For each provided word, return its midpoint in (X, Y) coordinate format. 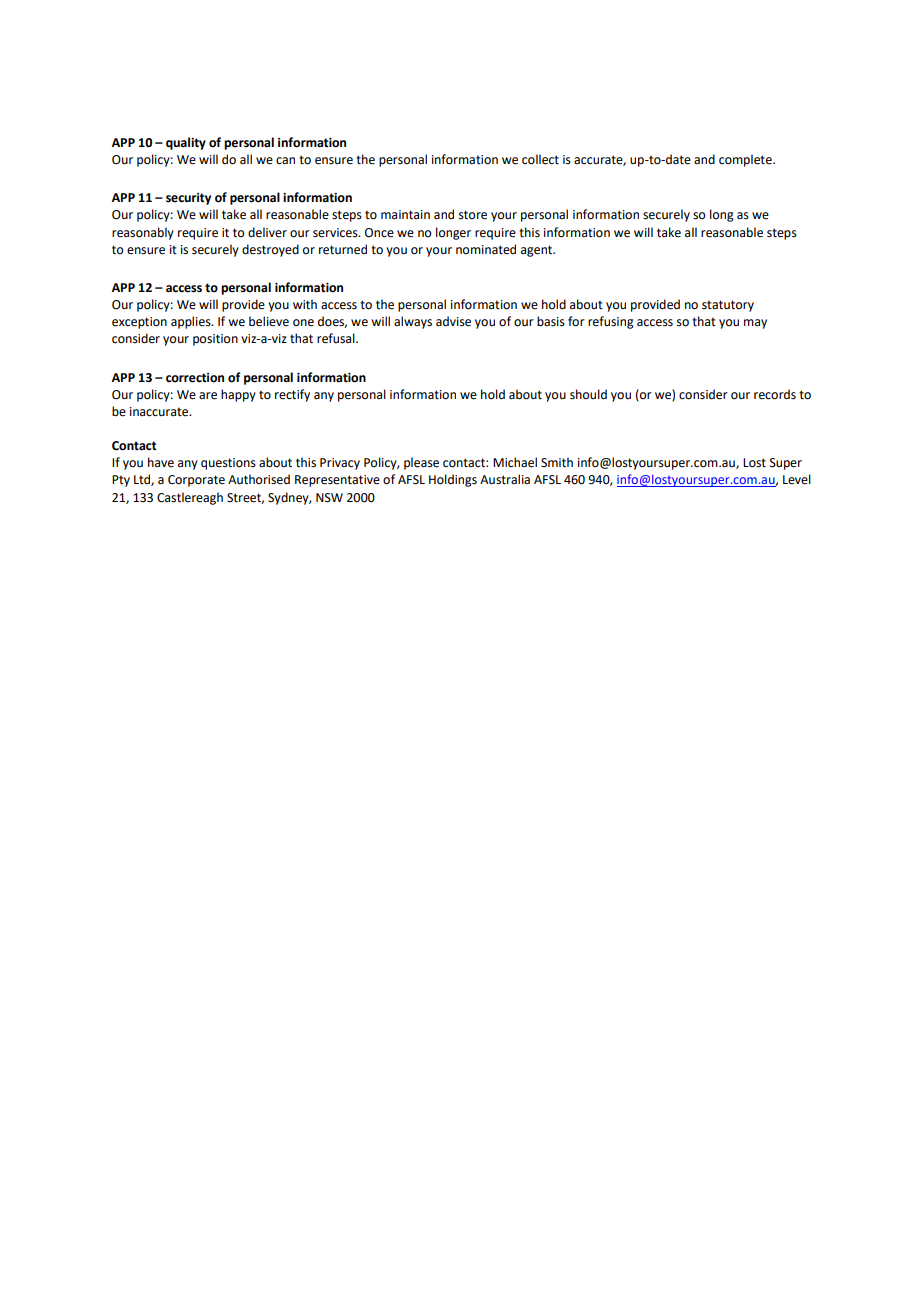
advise (453, 321)
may (755, 324)
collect (540, 159)
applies (192, 322)
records (775, 394)
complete (746, 160)
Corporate (196, 481)
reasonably (143, 233)
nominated (486, 249)
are (208, 396)
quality (186, 143)
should (588, 394)
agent (538, 251)
